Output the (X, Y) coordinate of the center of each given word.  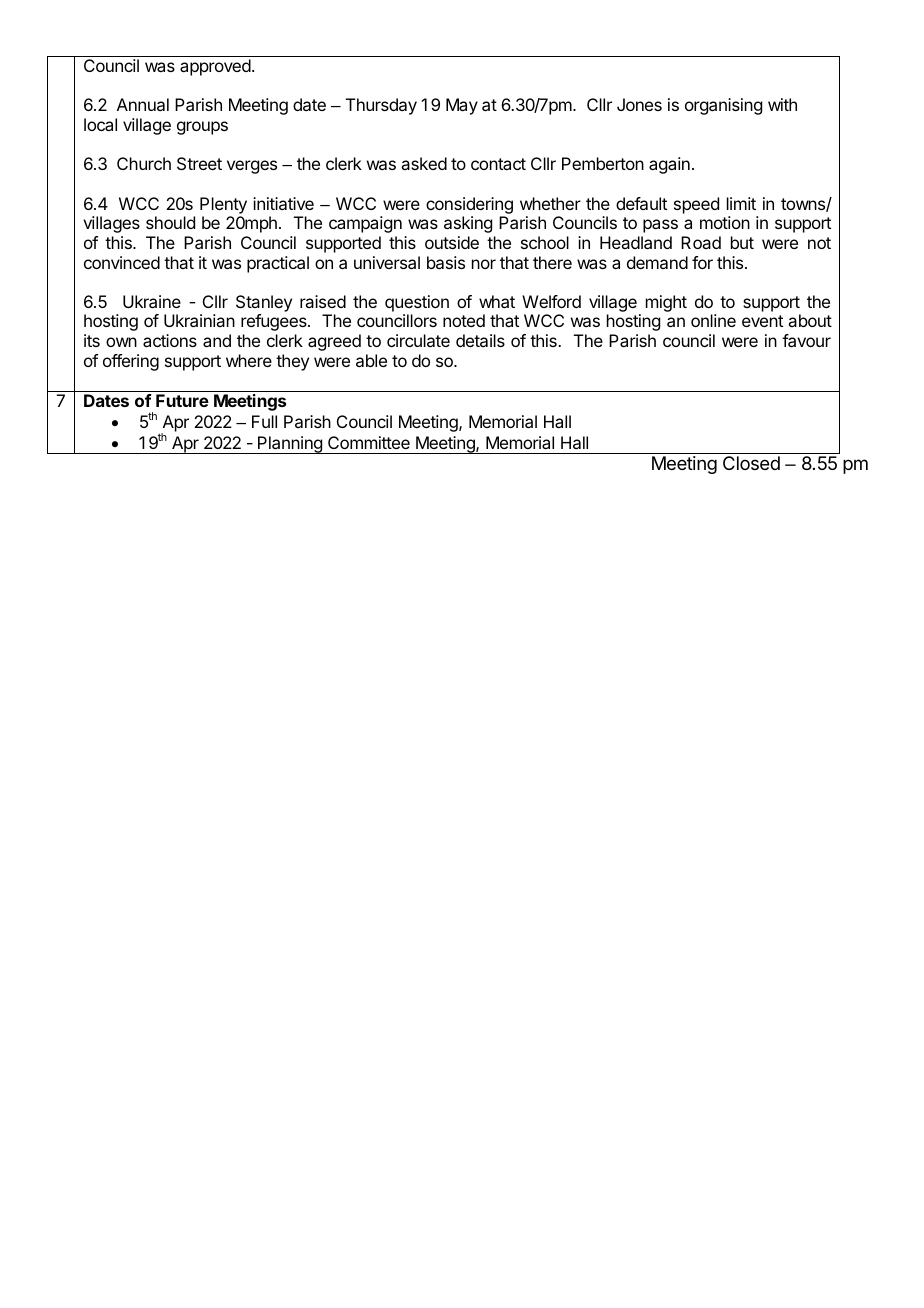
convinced (122, 262)
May (462, 106)
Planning (290, 445)
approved (215, 67)
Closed (751, 463)
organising (723, 106)
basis (446, 262)
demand (657, 262)
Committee (369, 442)
